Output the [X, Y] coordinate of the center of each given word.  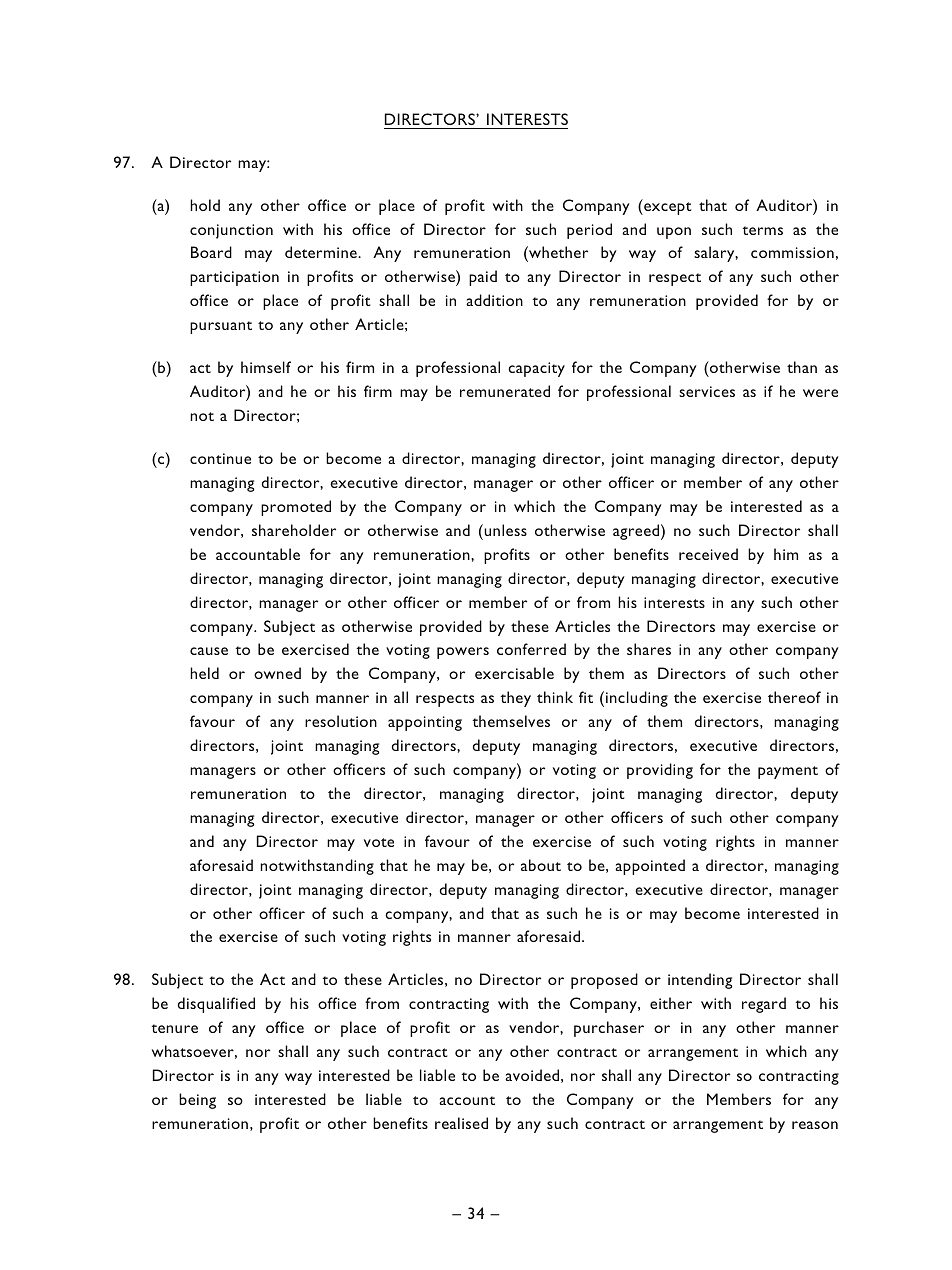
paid [483, 278]
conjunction [231, 231]
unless [504, 530]
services [707, 391]
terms [763, 230]
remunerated [505, 391]
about [541, 865]
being [197, 1101]
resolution [341, 721]
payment [788, 772]
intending [700, 981]
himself [266, 367]
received [708, 554]
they [516, 699]
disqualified [216, 1005]
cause [209, 651]
